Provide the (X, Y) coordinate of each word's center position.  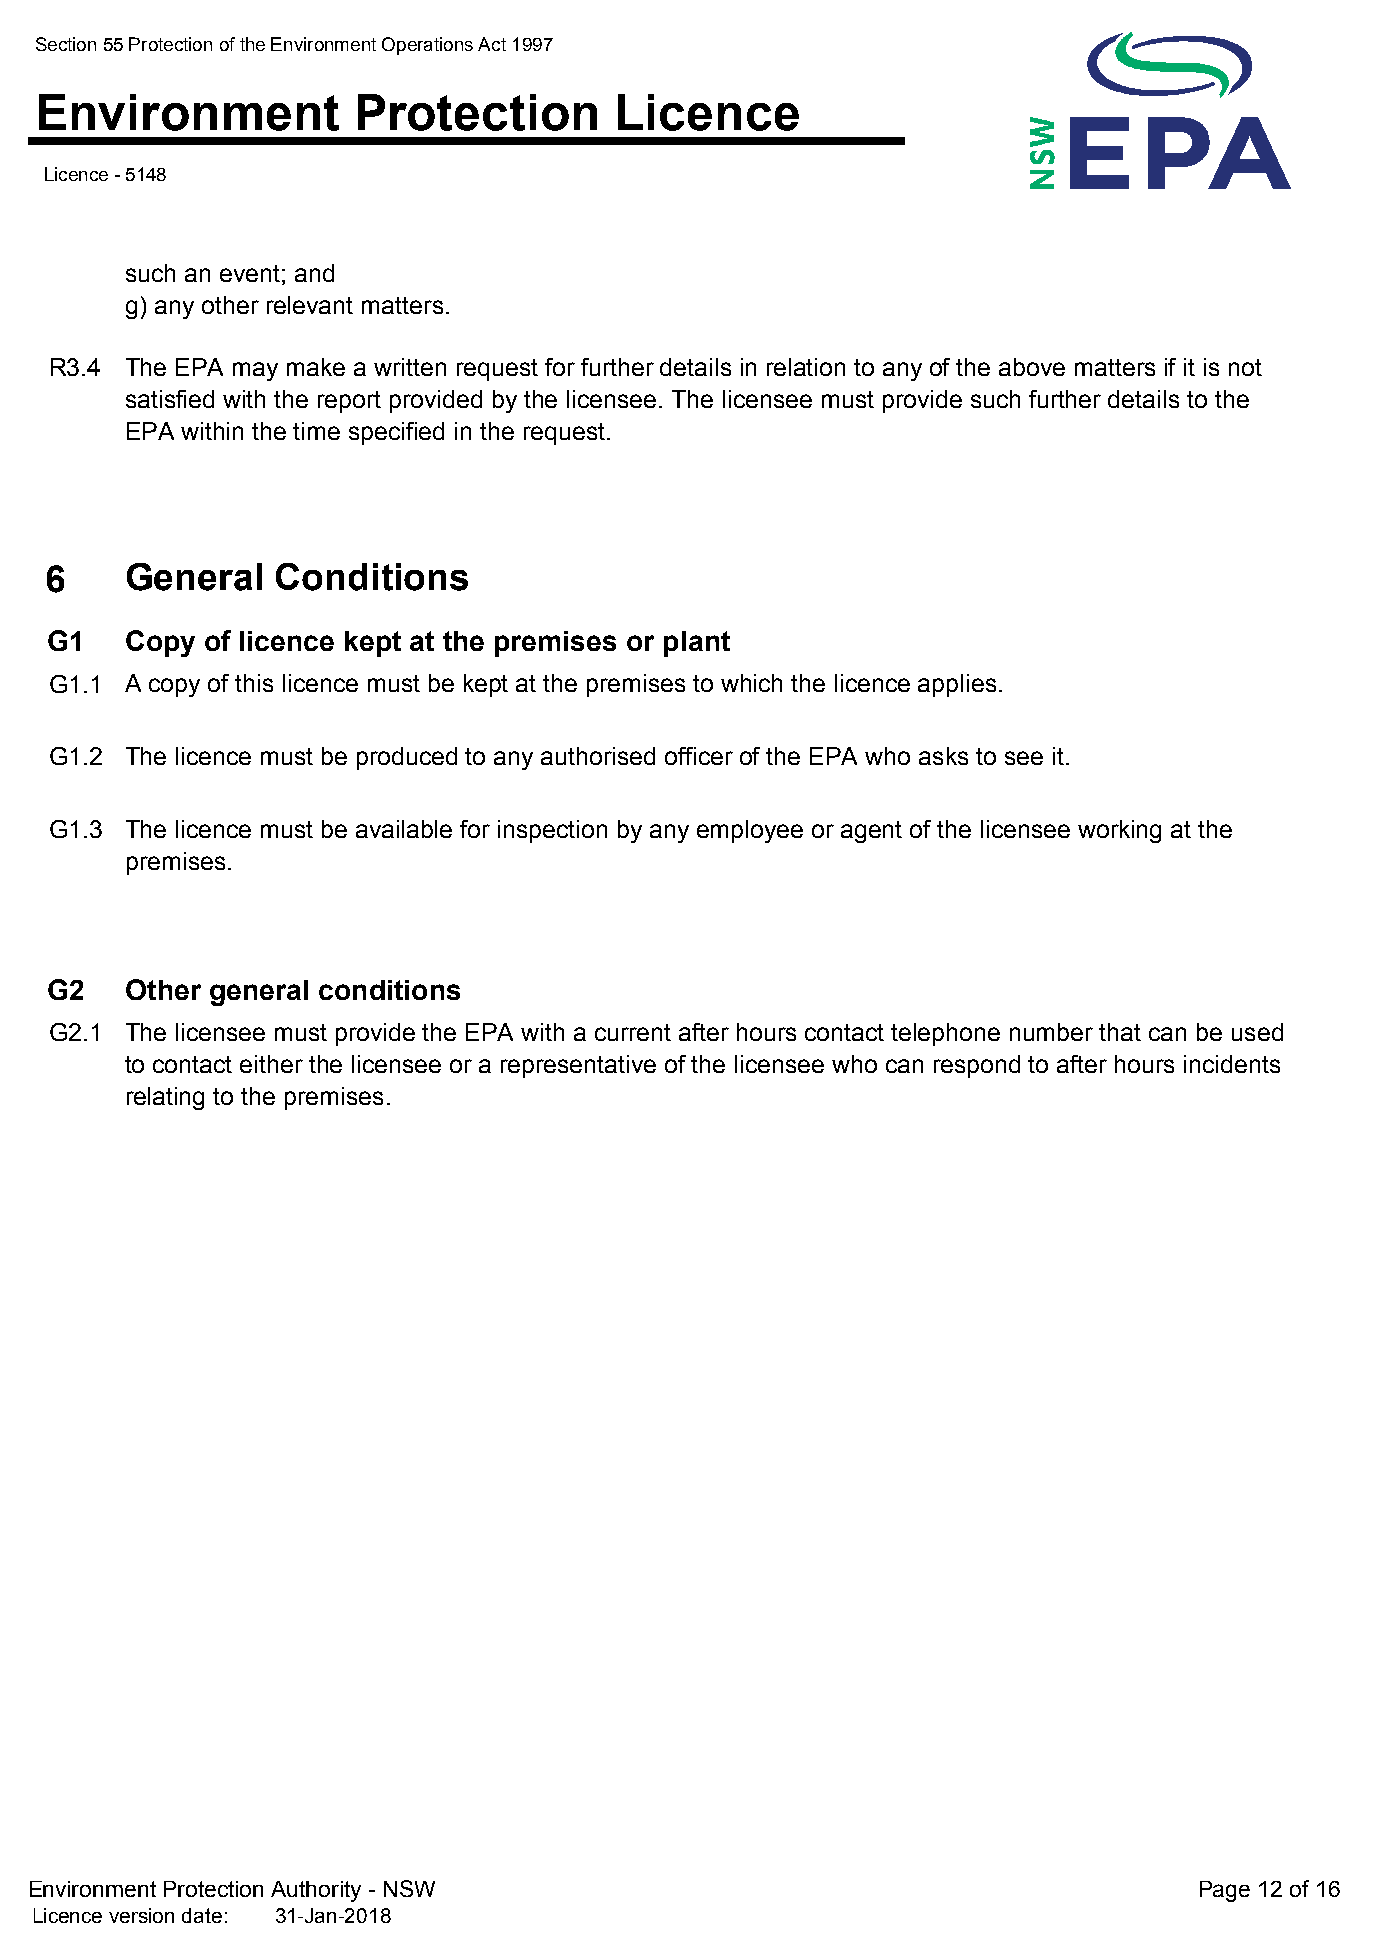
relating (165, 1098)
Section (66, 44)
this (254, 683)
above (1032, 367)
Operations (427, 46)
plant (697, 644)
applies (957, 685)
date (202, 1915)
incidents (1232, 1064)
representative (578, 1066)
